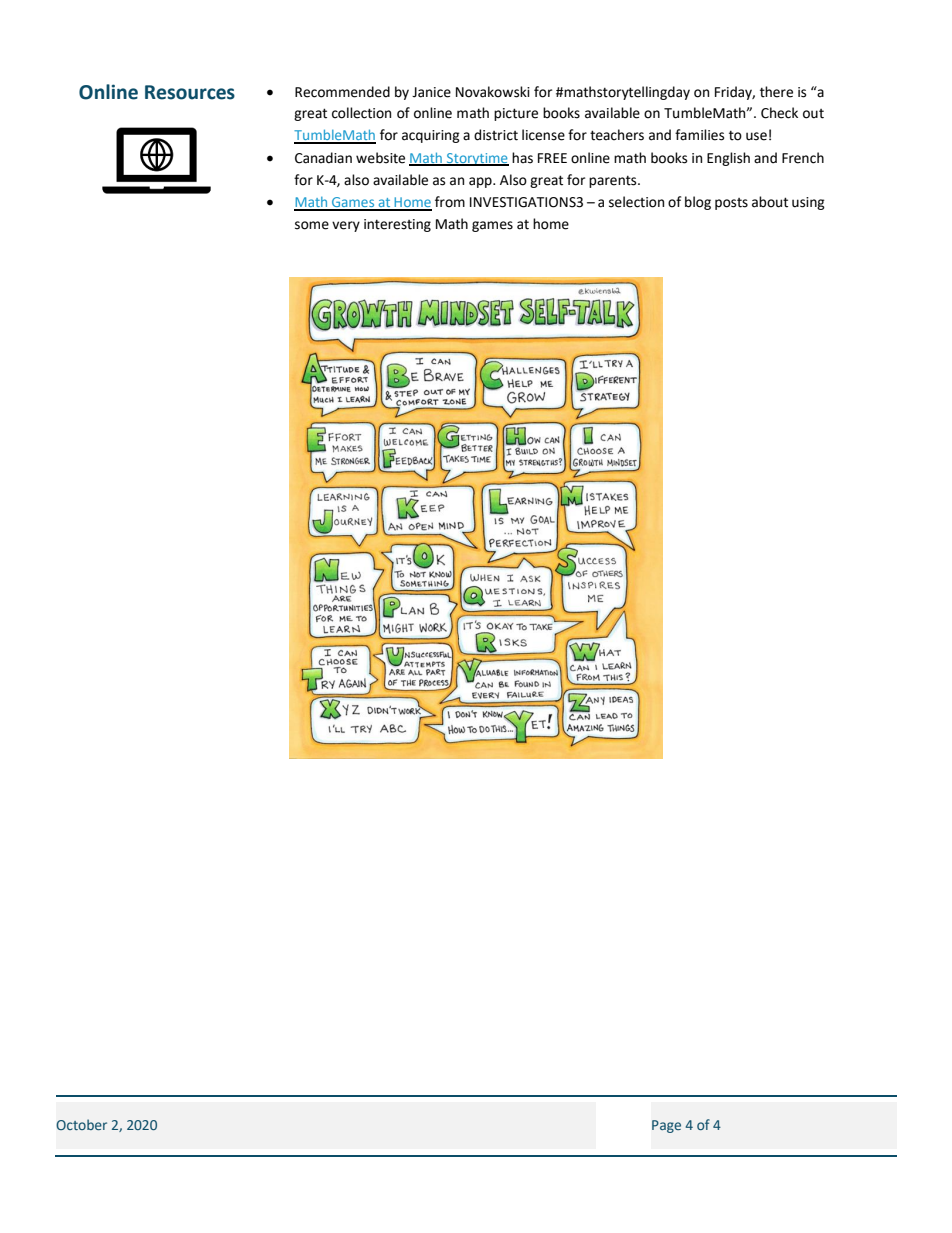  Describe the element at coordinates (636, 202) in the screenshot. I see `selection` at that location.
